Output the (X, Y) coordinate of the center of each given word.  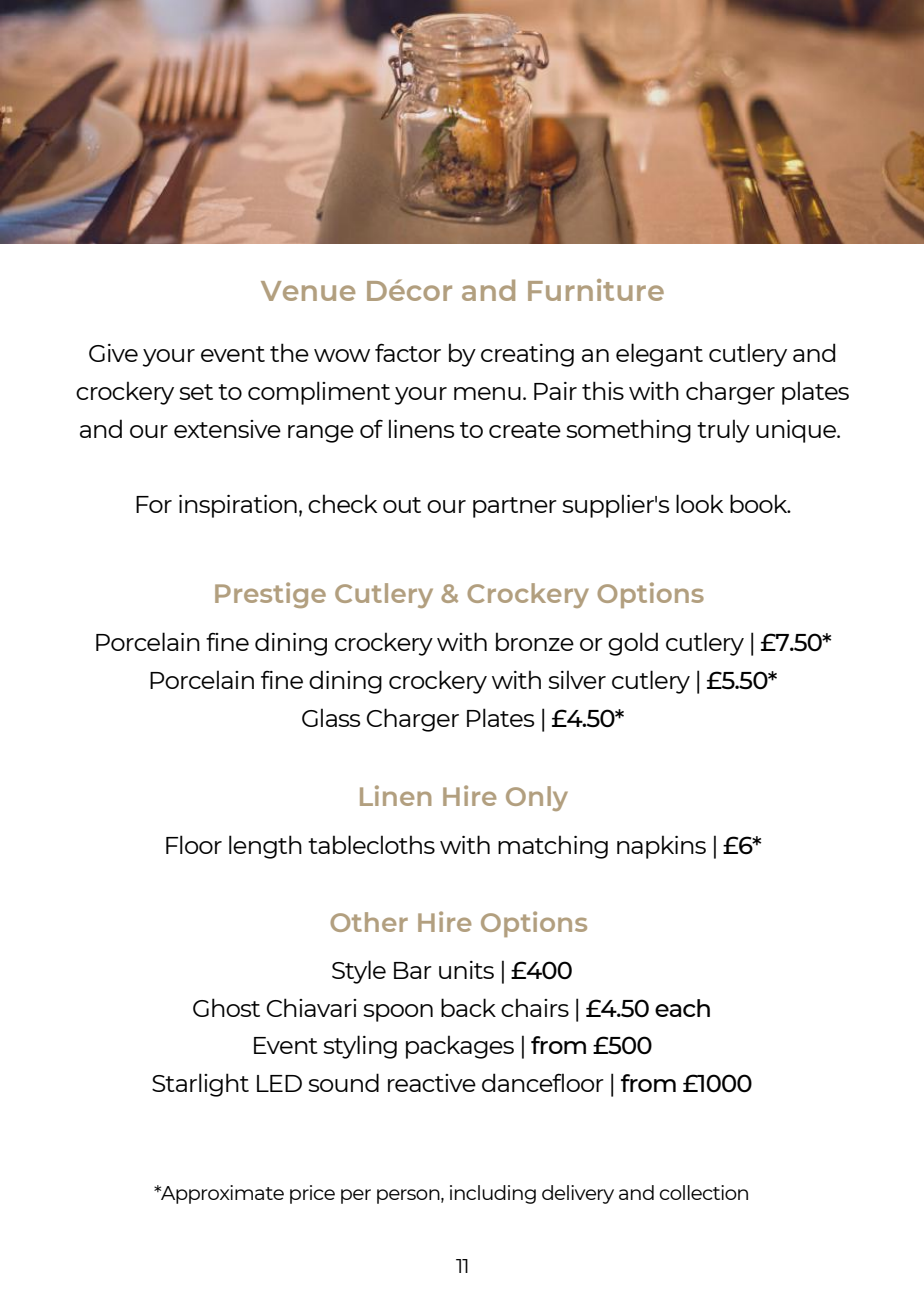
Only (537, 798)
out (402, 505)
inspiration (238, 506)
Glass (331, 717)
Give (113, 353)
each (682, 1008)
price (312, 1194)
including (493, 1194)
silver (577, 679)
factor (408, 352)
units (466, 970)
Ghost (226, 1007)
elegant (659, 355)
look (699, 503)
